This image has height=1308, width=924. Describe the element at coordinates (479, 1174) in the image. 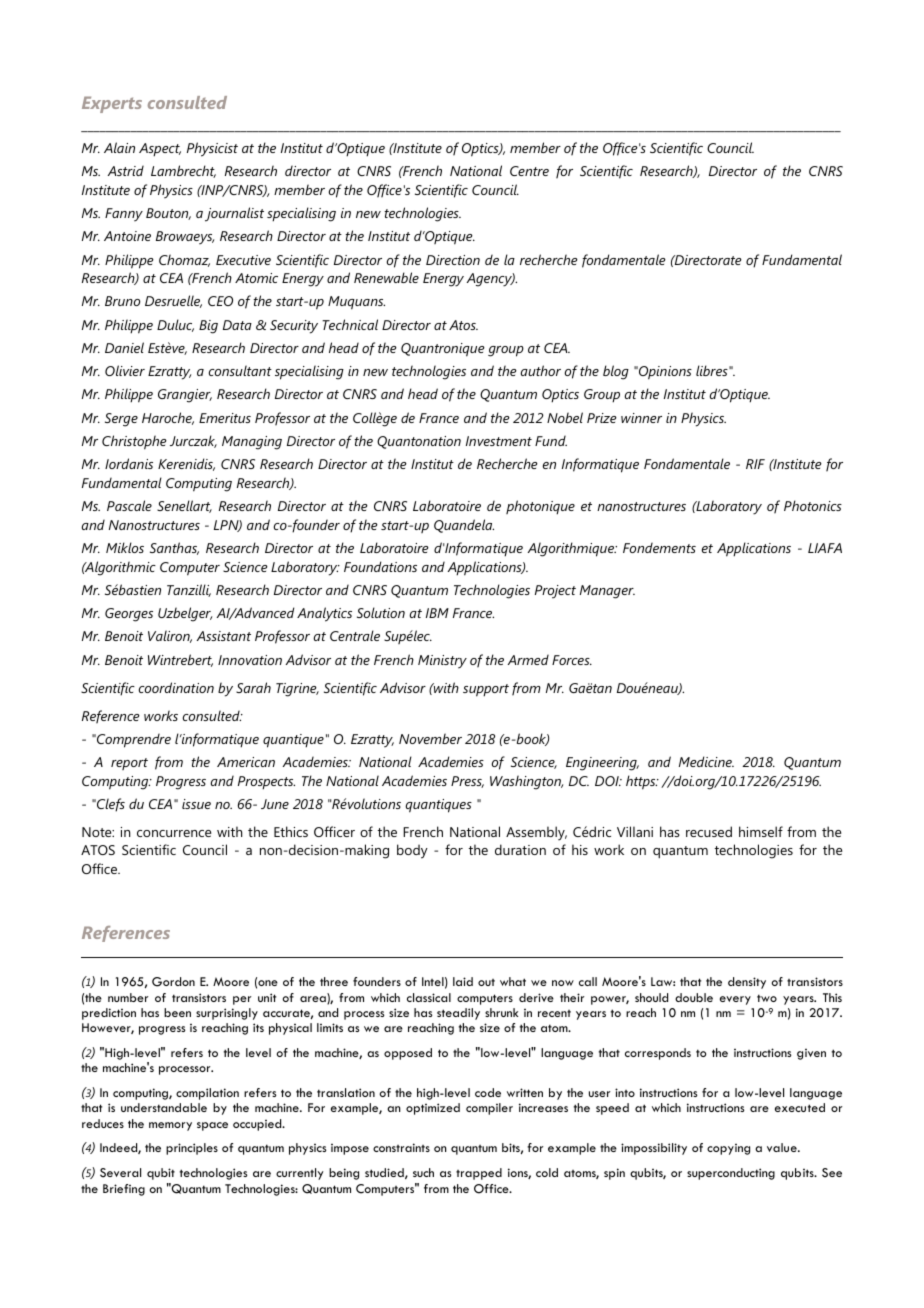

I see `trapped` at that location.
